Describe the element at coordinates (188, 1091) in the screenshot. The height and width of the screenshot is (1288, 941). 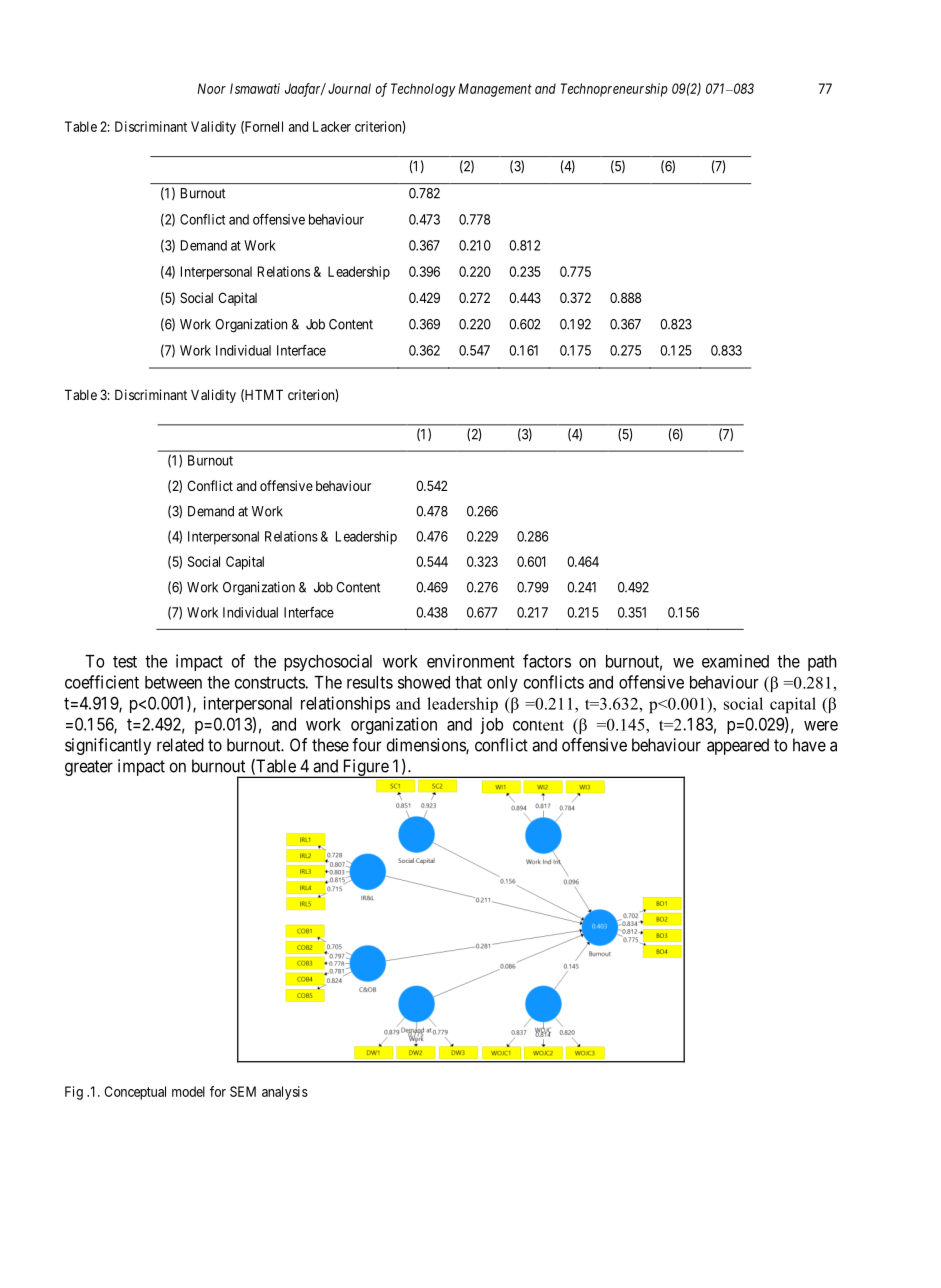
I see `model` at that location.
